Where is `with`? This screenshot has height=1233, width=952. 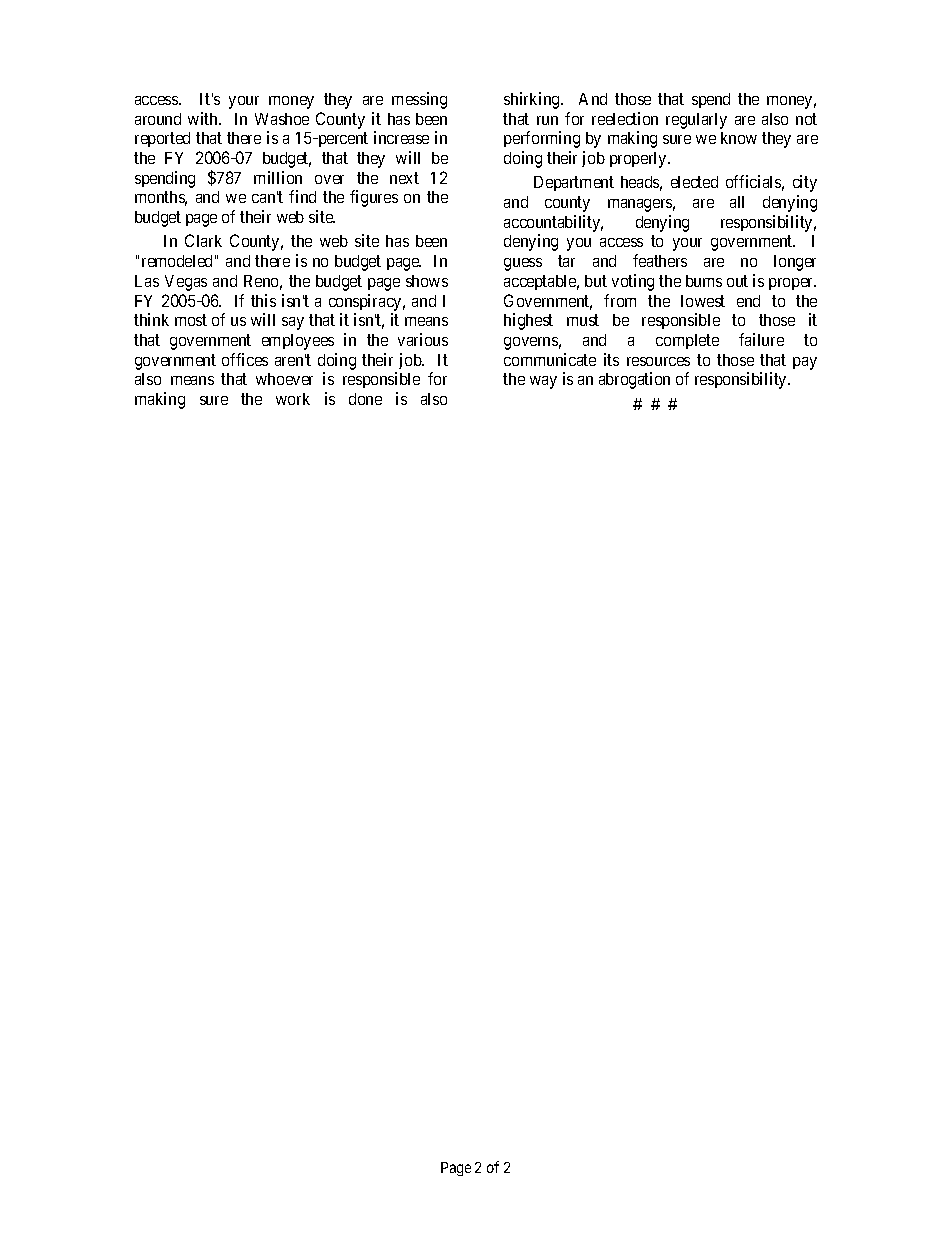 with is located at coordinates (204, 118).
